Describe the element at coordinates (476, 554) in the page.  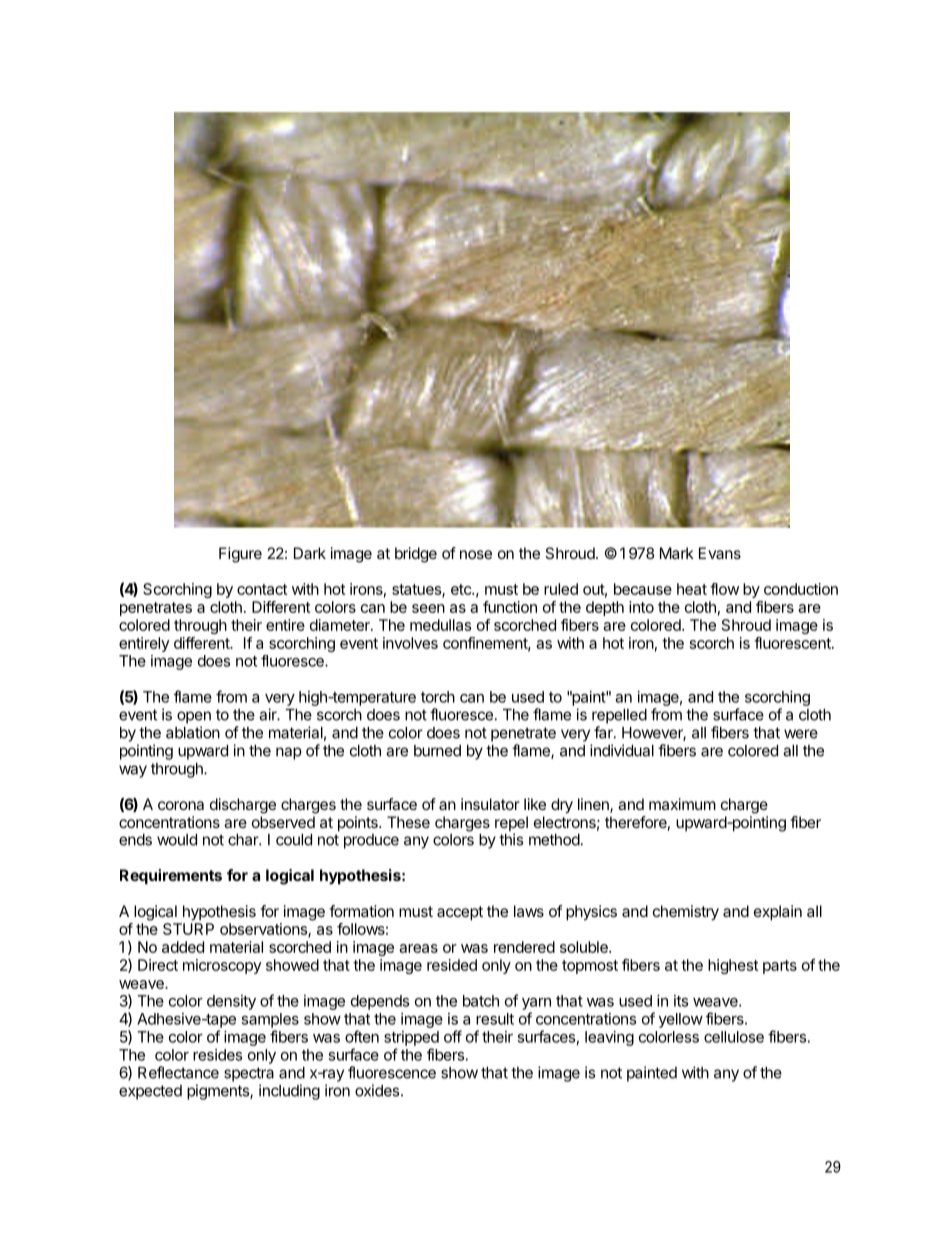
I see `nose` at that location.
